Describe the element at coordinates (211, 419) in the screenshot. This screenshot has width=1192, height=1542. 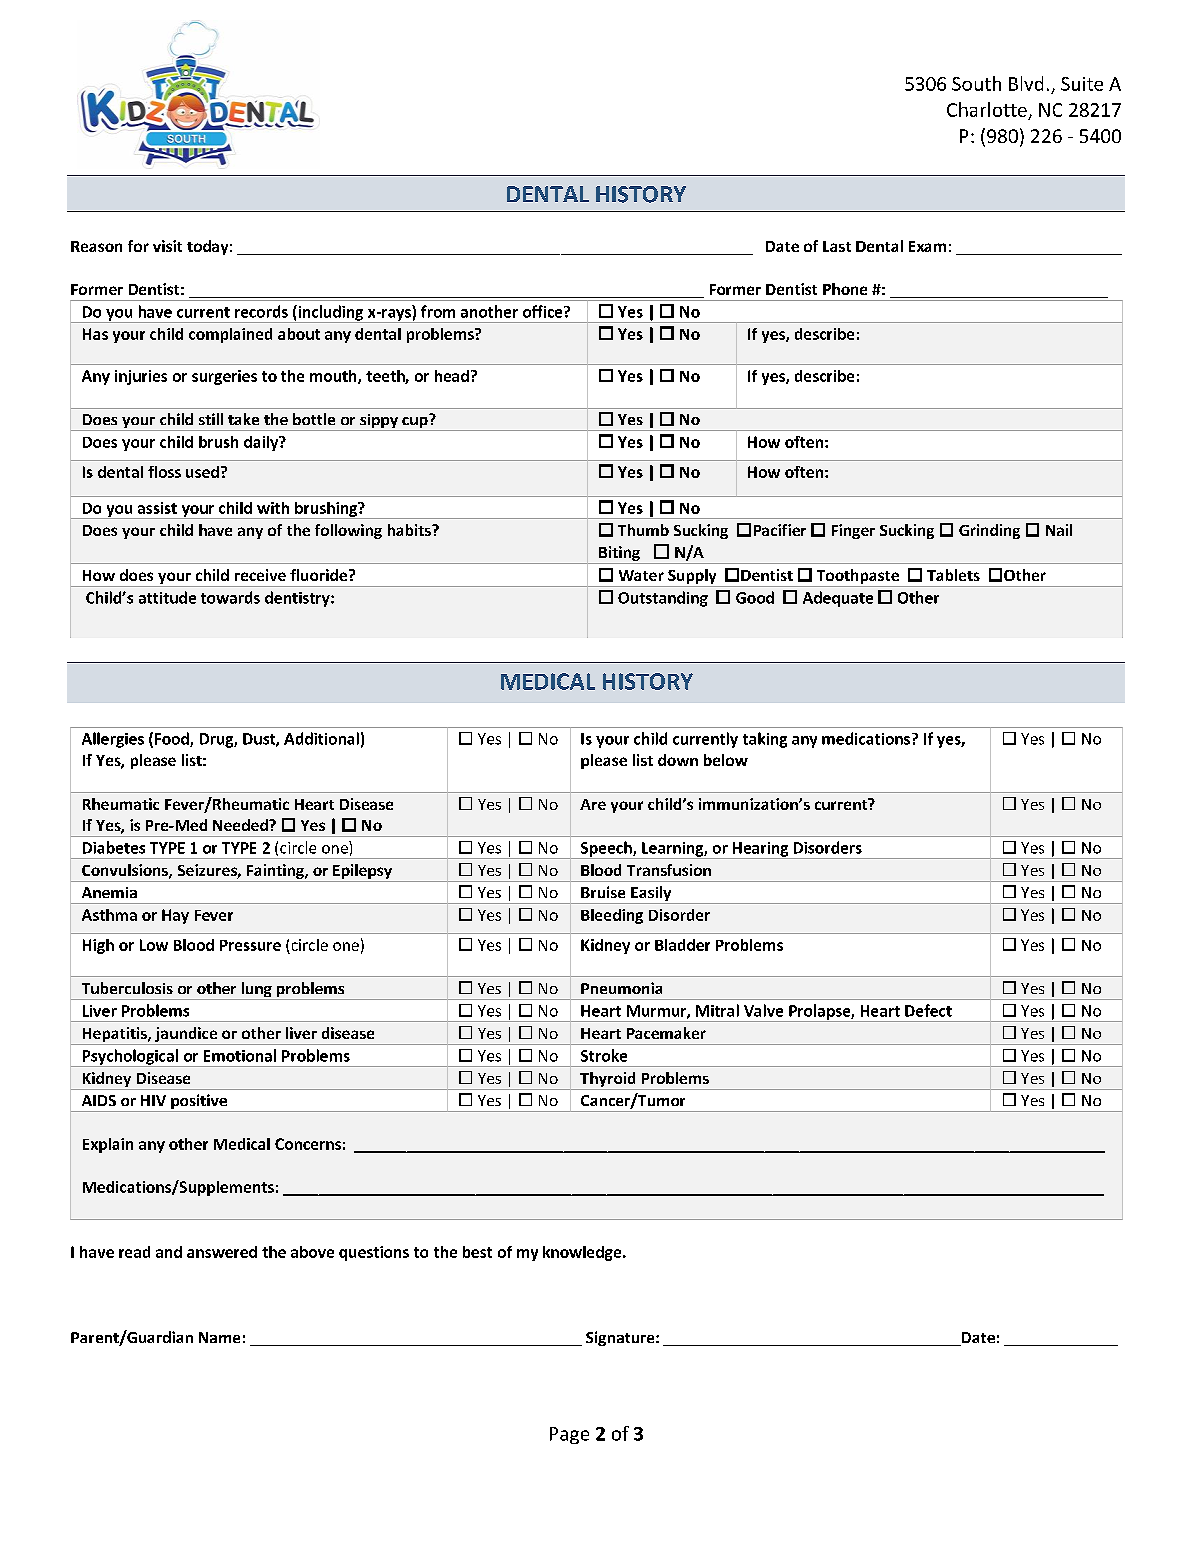
I see `still` at that location.
